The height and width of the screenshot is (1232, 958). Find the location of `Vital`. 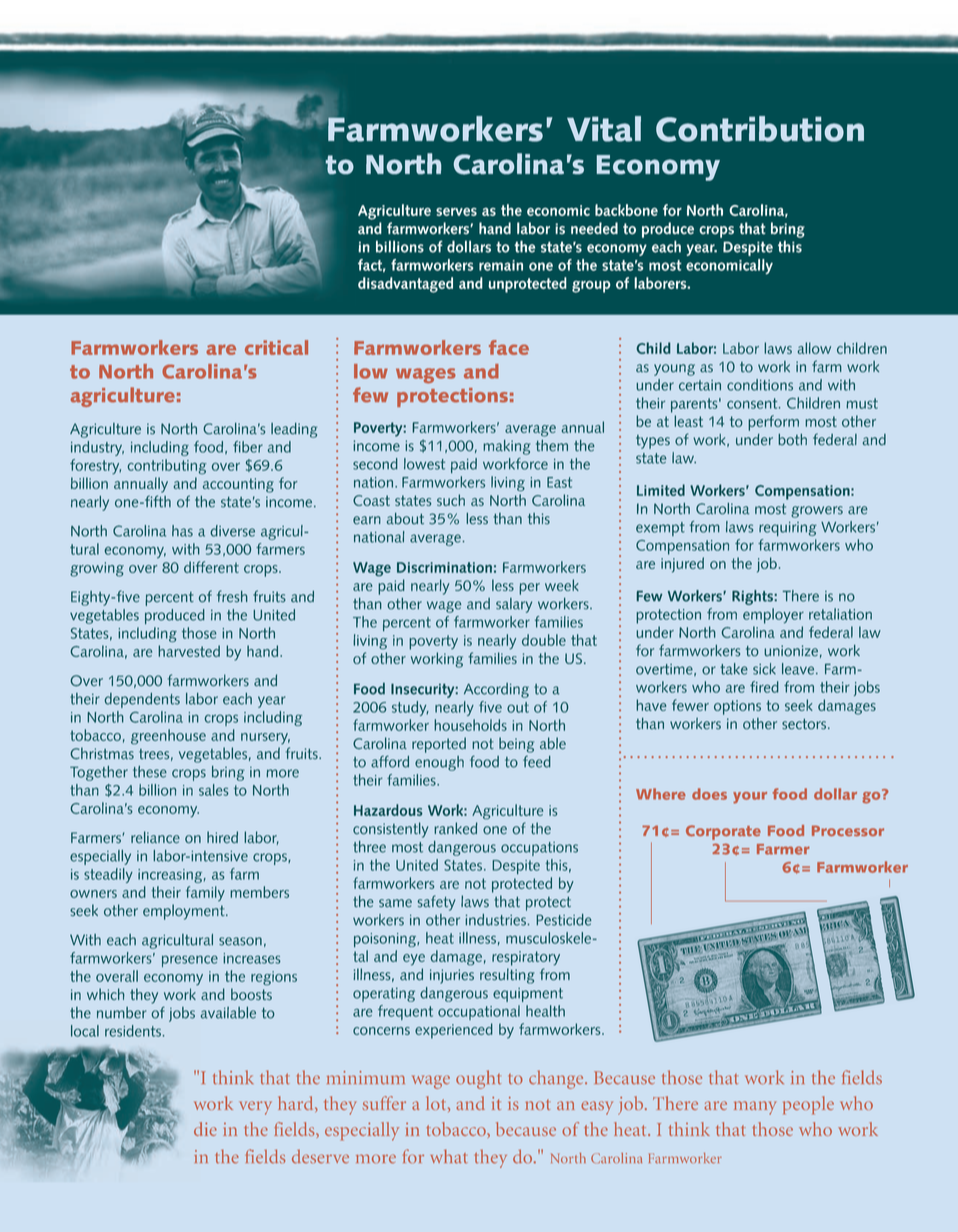

Vital is located at coordinates (604, 129).
